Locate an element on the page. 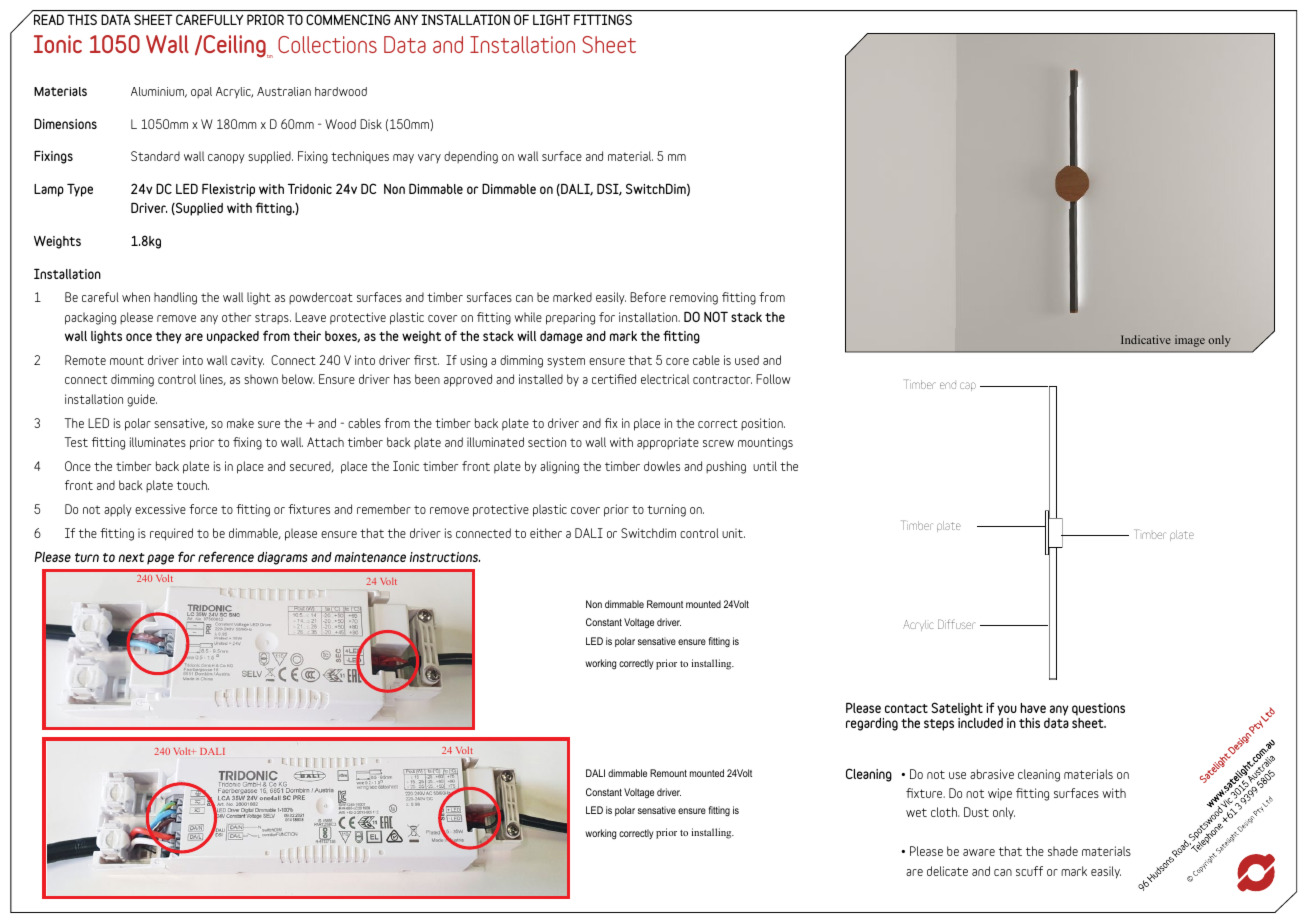  handling is located at coordinates (175, 298).
